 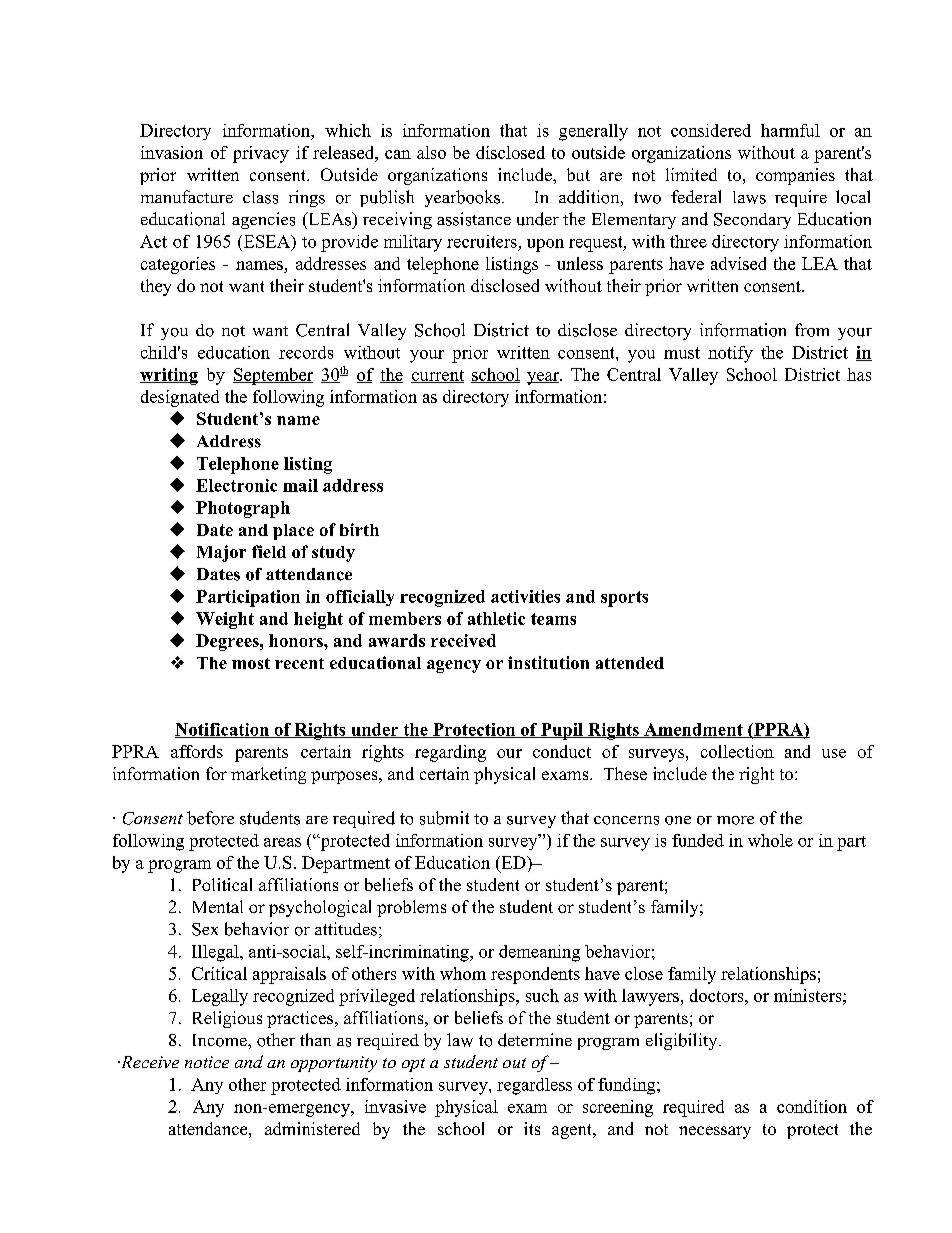 What do you see at coordinates (578, 174) in the screenshot?
I see `but` at bounding box center [578, 174].
